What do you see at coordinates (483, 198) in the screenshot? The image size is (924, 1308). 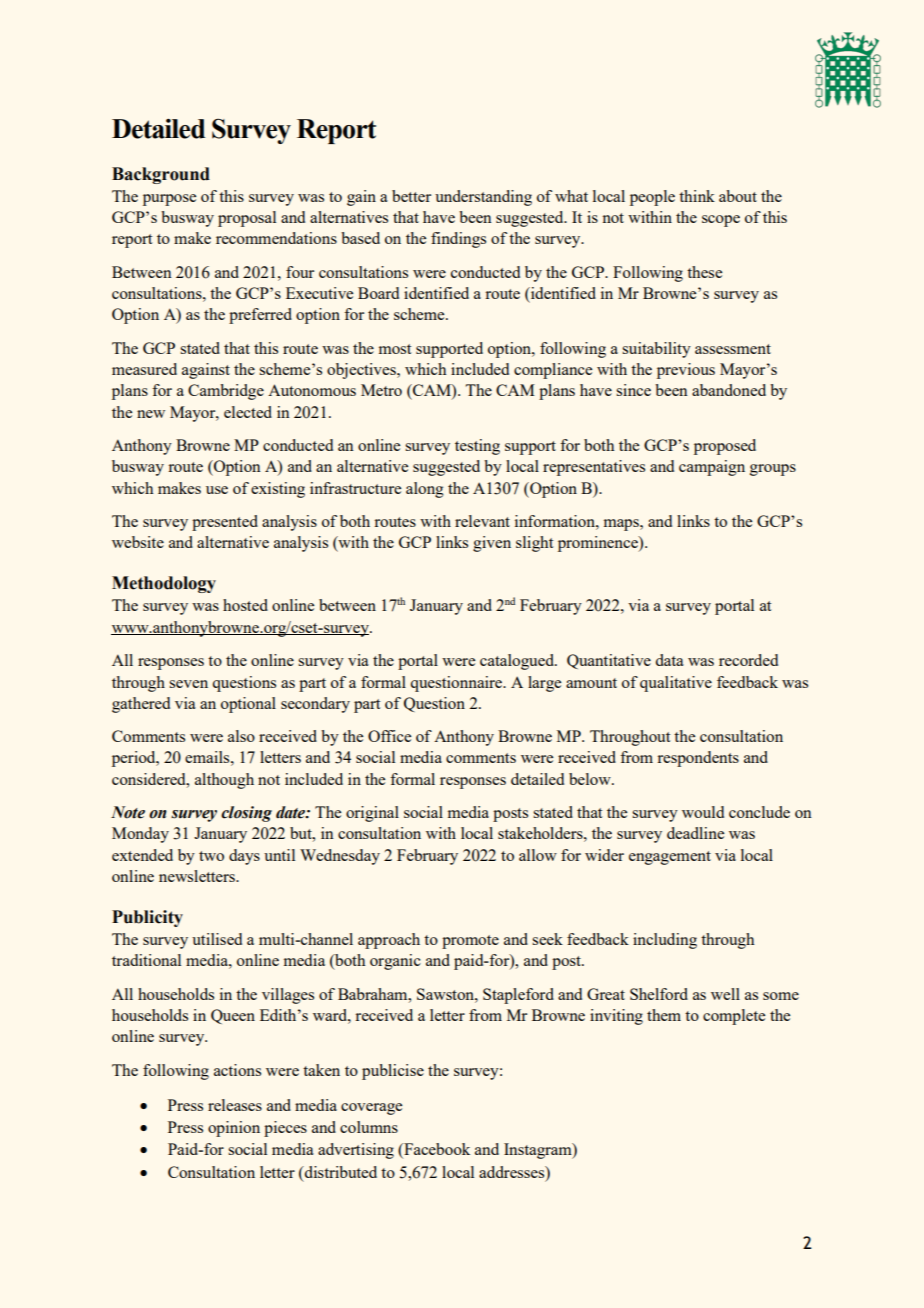 I see `understanding` at bounding box center [483, 198].
